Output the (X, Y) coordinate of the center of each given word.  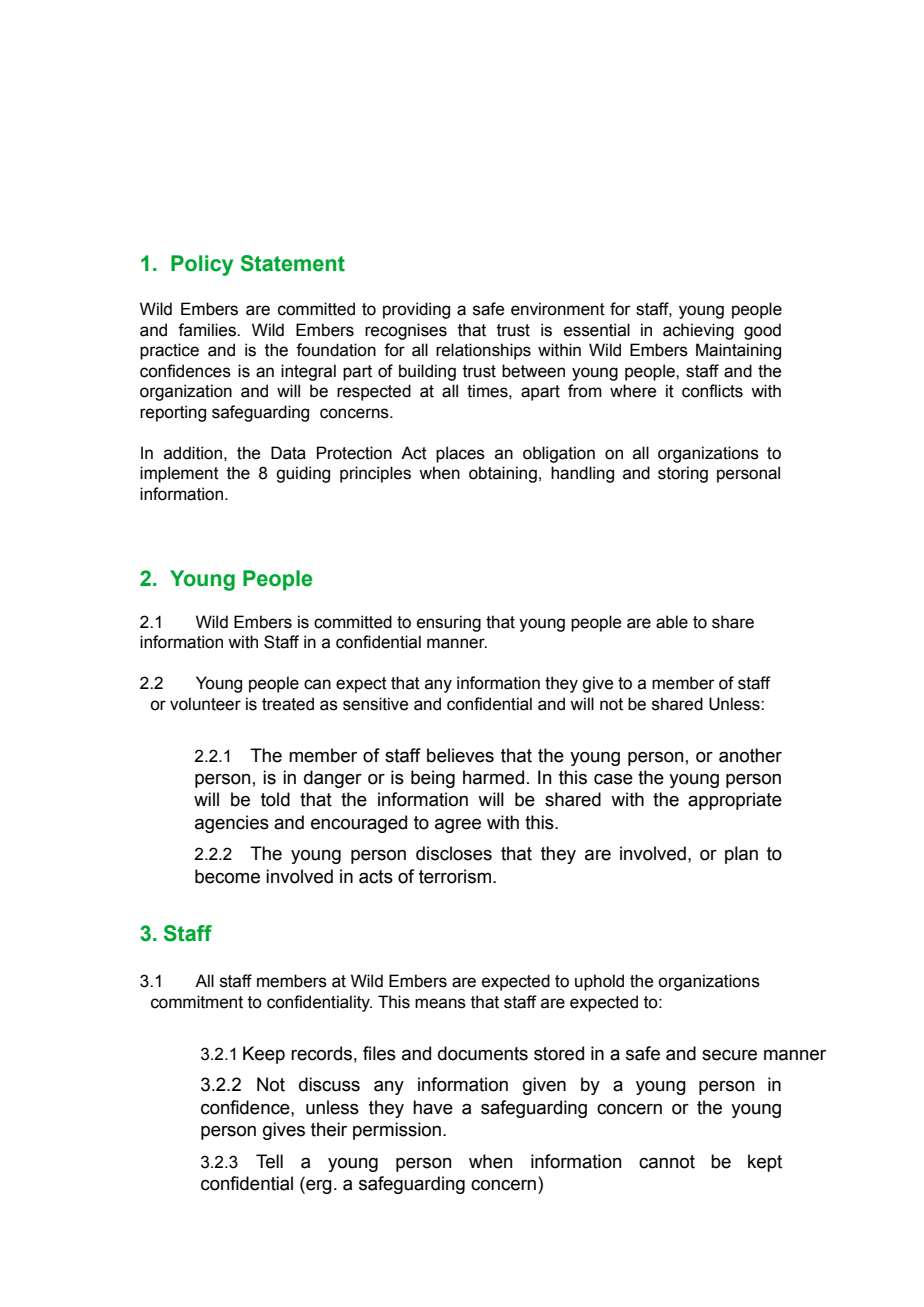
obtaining (503, 474)
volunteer (205, 704)
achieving (698, 331)
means (440, 1003)
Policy (202, 265)
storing (683, 474)
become (227, 876)
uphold (599, 982)
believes (460, 755)
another (750, 755)
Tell (269, 1161)
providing (416, 310)
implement (179, 474)
